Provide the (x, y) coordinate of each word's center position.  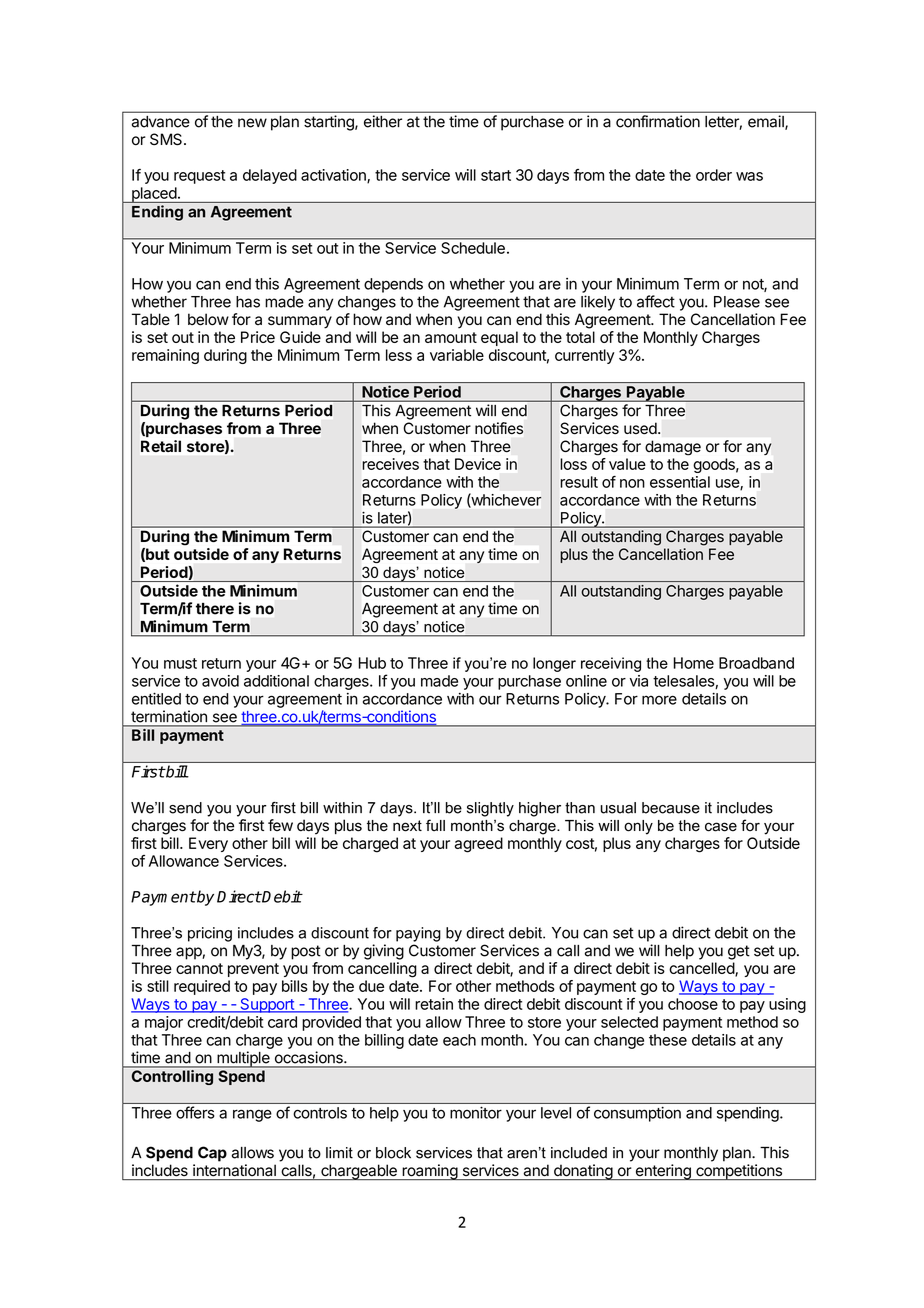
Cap (212, 1154)
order (714, 175)
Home (694, 663)
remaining (165, 356)
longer (554, 664)
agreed (478, 845)
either (383, 121)
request (200, 177)
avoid (220, 681)
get (739, 952)
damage (673, 448)
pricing (210, 934)
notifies (499, 428)
